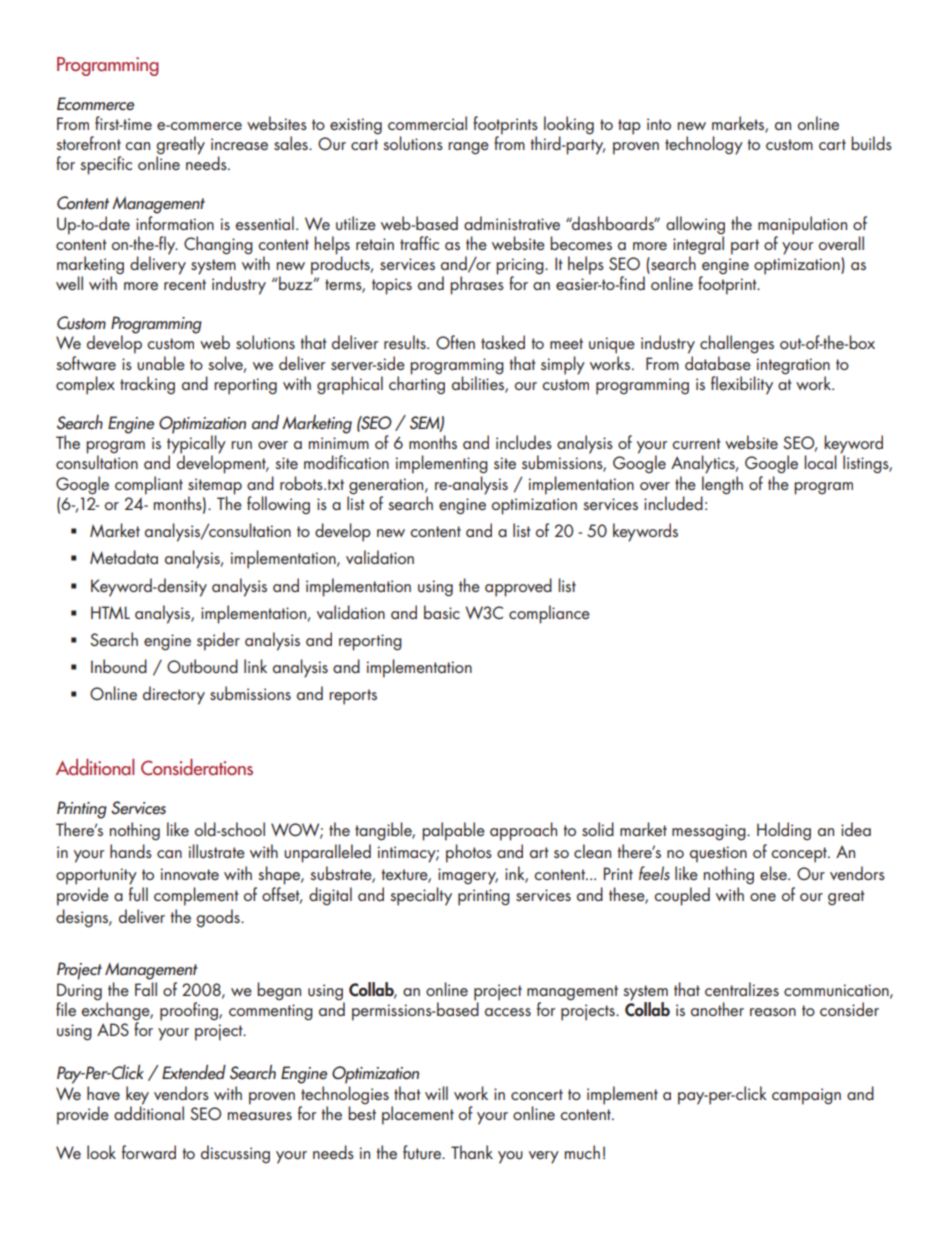 The width and height of the screenshot is (952, 1233). I want to click on Outbound, so click(202, 666).
